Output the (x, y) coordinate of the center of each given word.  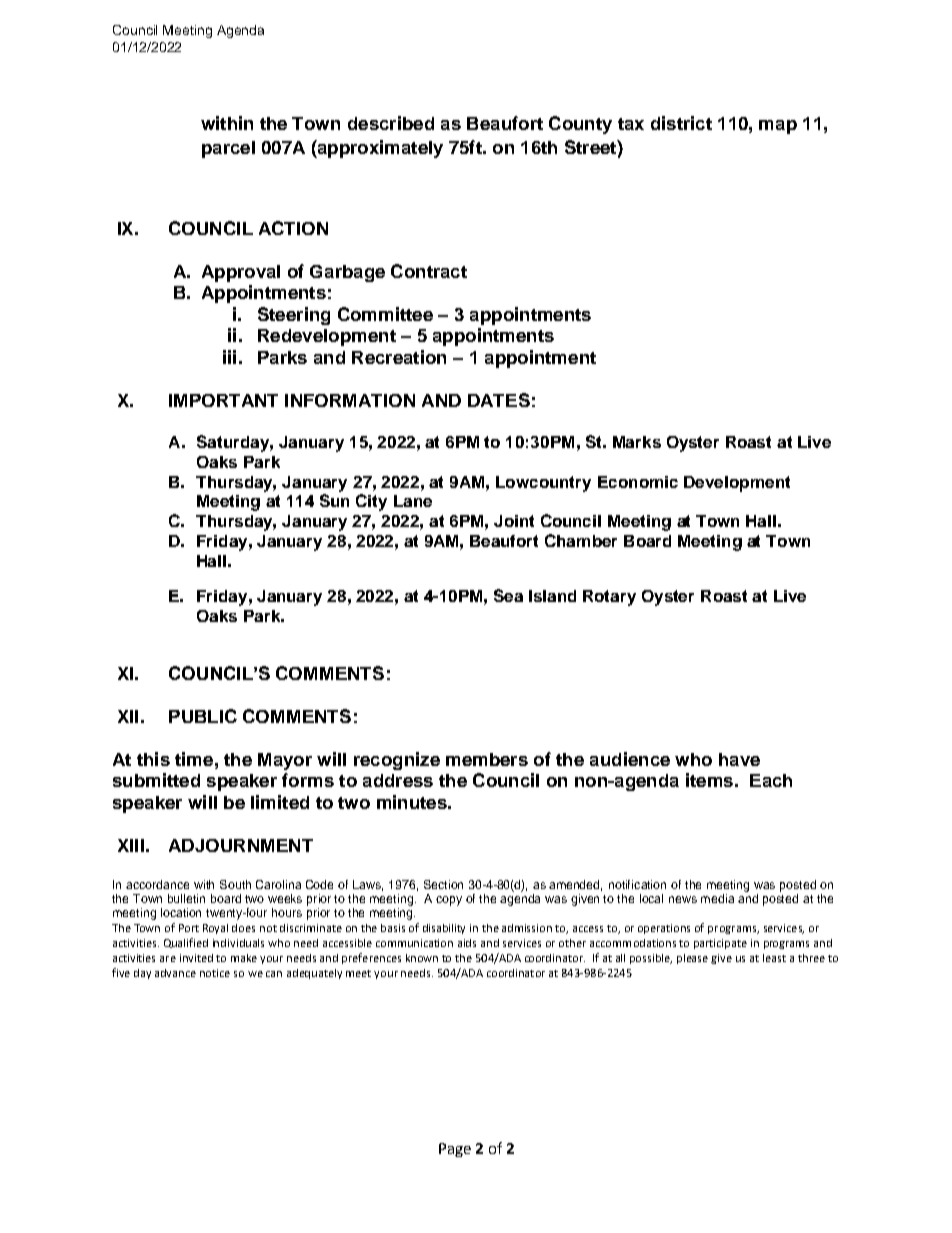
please (692, 959)
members (487, 759)
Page (455, 1150)
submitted (156, 780)
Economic (638, 482)
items (709, 780)
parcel (228, 149)
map (778, 127)
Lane (413, 501)
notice (215, 973)
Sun (334, 500)
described (391, 123)
